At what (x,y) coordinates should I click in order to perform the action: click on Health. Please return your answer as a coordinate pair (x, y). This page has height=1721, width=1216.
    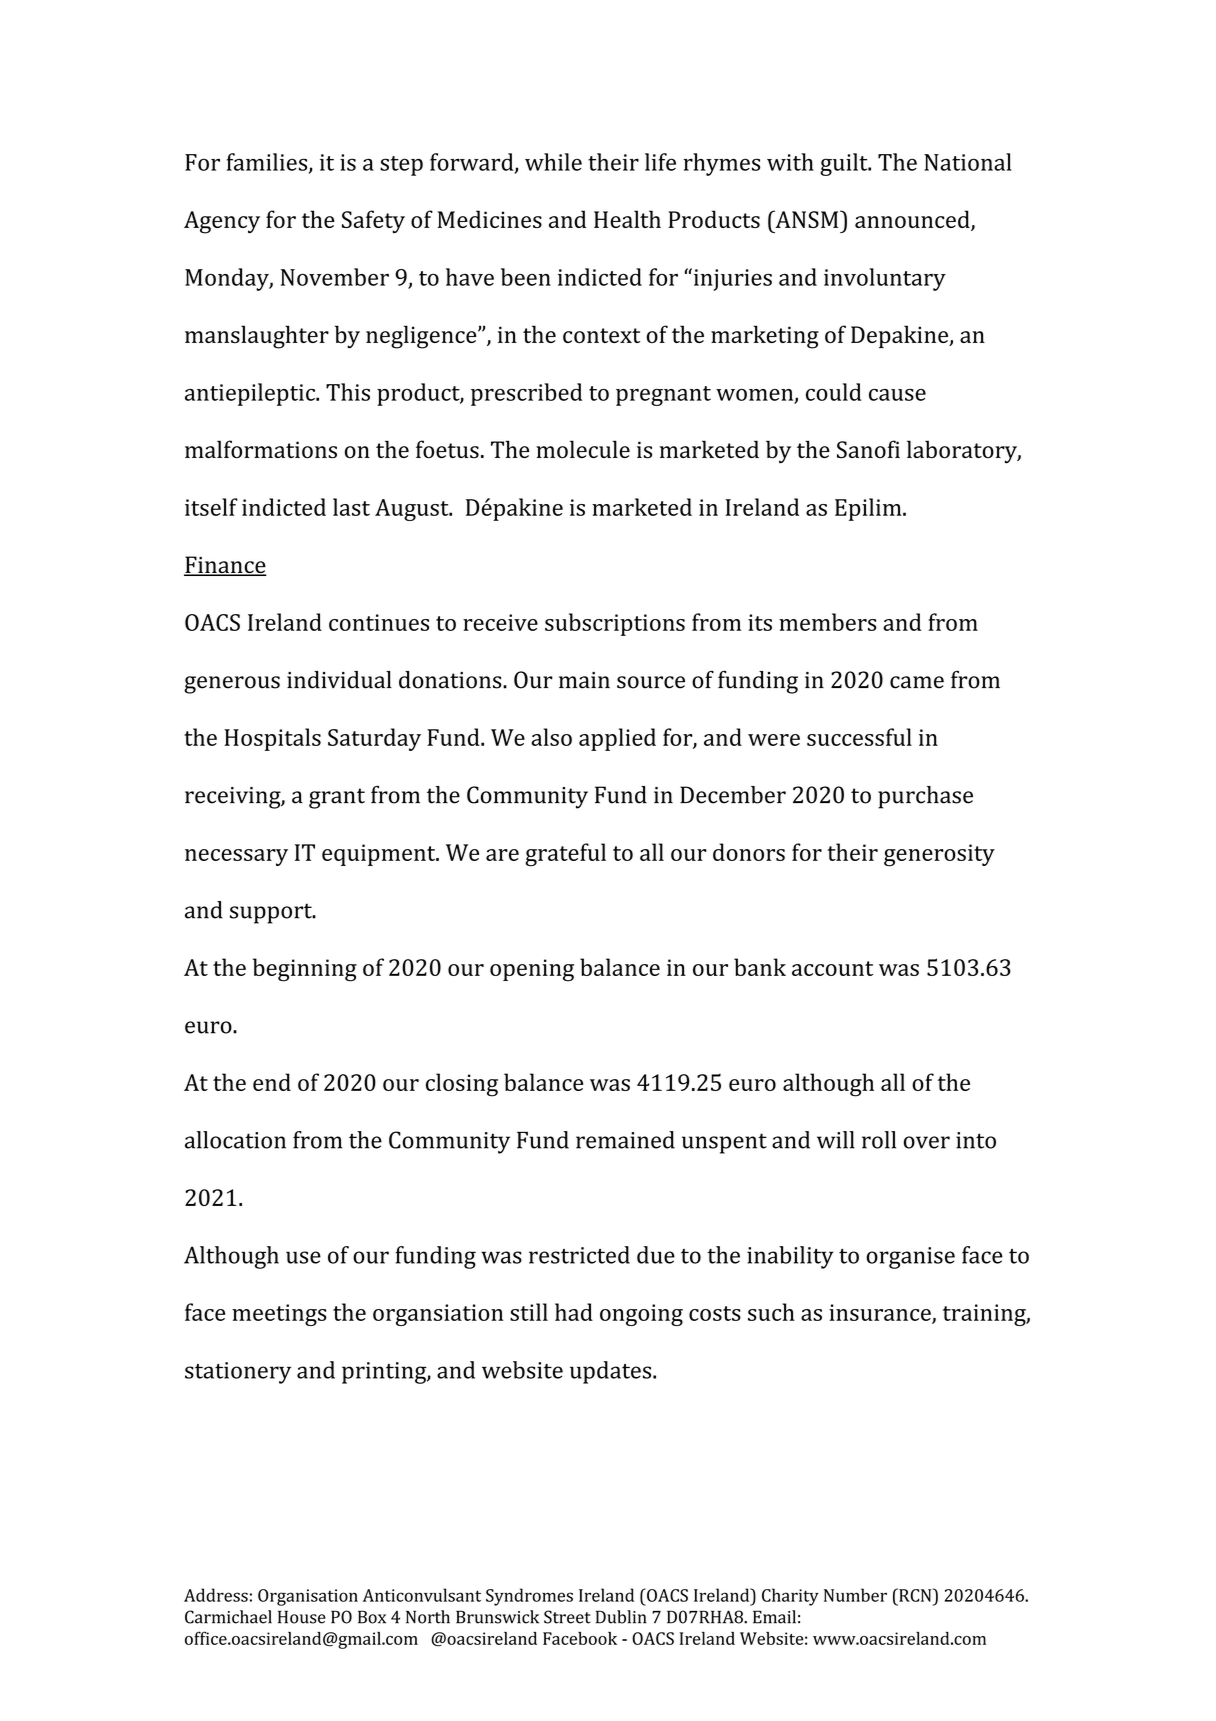
    Looking at the image, I should click on (627, 219).
